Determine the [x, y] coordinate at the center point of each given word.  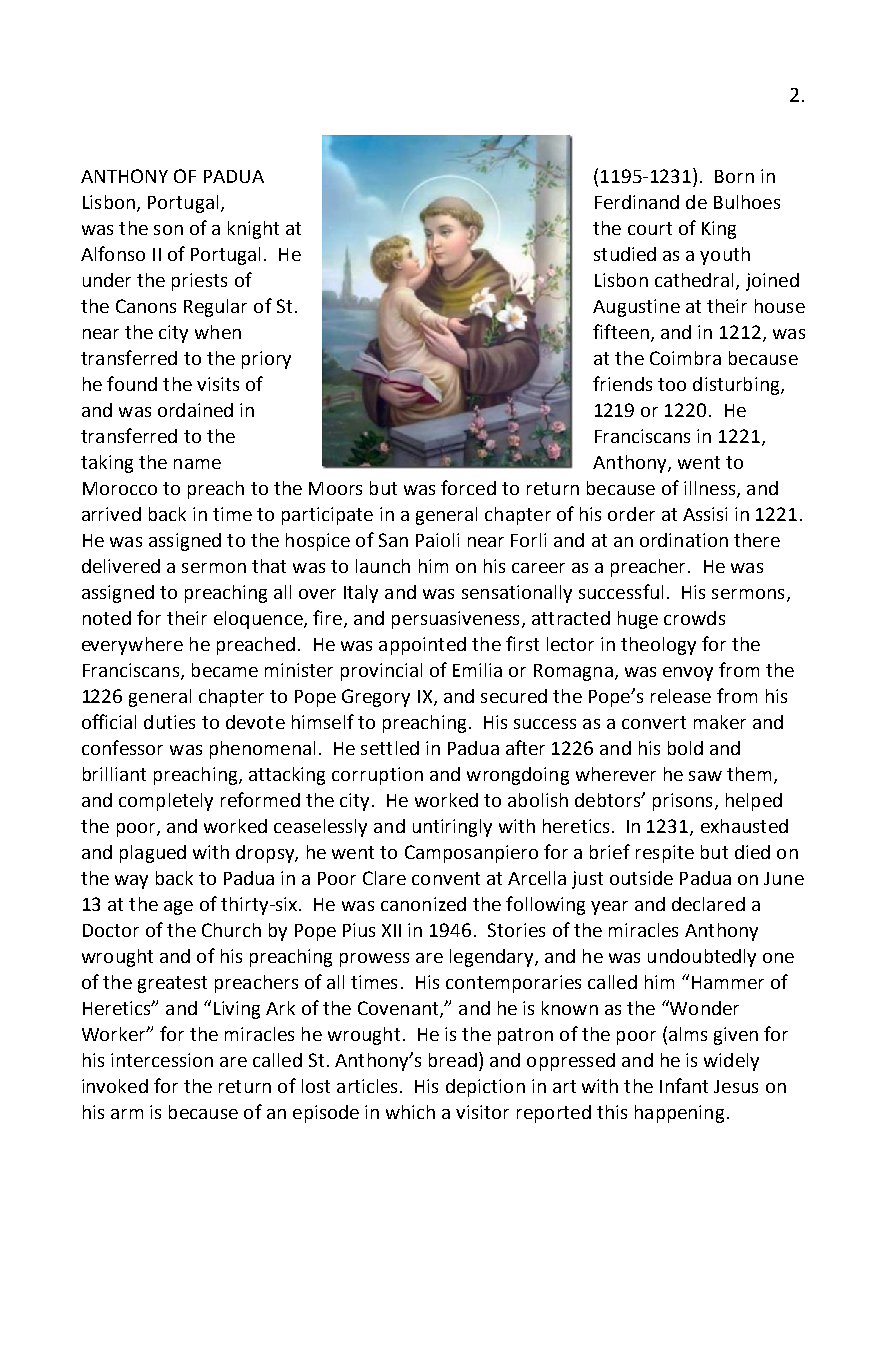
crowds [694, 618]
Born [734, 176]
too [672, 384]
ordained [195, 410]
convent [446, 878]
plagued [153, 854]
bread [453, 1060]
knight [253, 230]
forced [468, 487]
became [225, 670]
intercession [162, 1060]
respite [665, 854]
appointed [422, 646]
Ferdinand [637, 202]
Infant [684, 1085]
